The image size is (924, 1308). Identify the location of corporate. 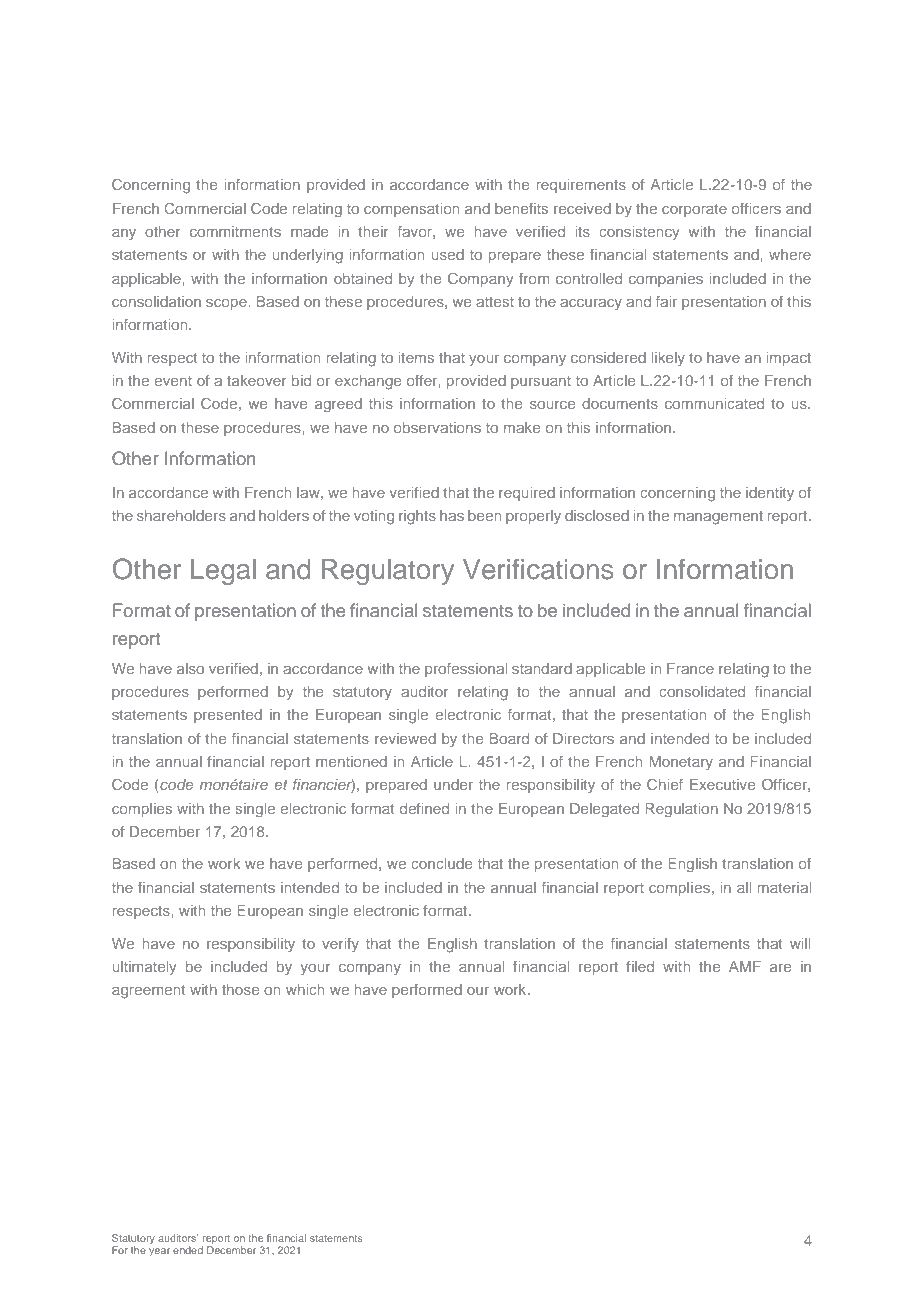
(694, 210).
